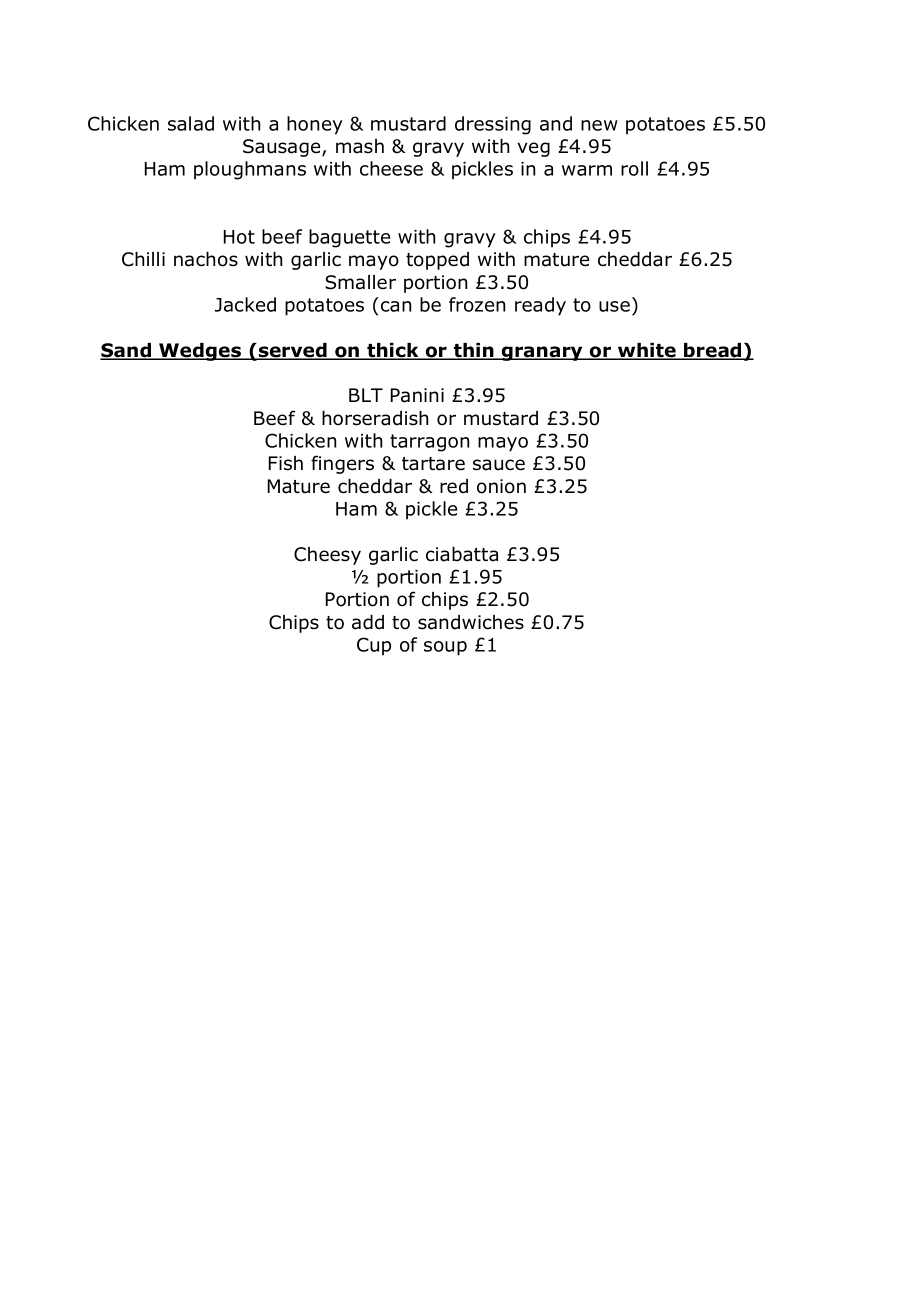 This screenshot has height=1308, width=924. What do you see at coordinates (368, 622) in the screenshot?
I see `add` at bounding box center [368, 622].
